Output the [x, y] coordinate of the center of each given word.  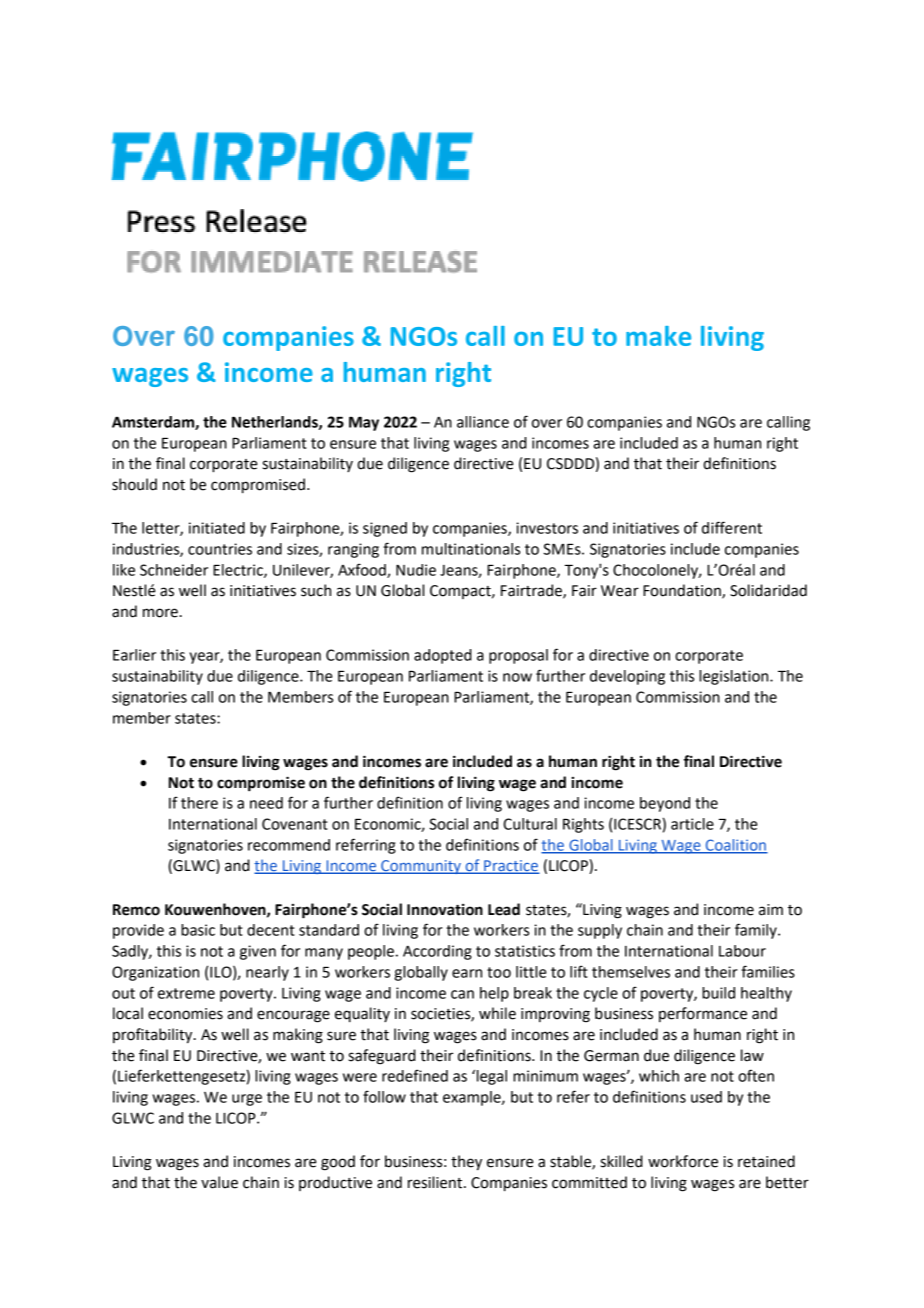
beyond [665, 804]
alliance [483, 422]
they [466, 1163]
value [219, 1182]
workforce [683, 1161]
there [199, 803]
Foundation [683, 591]
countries [220, 549]
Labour [742, 951]
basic [198, 930]
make [658, 336]
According [437, 952]
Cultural [530, 824]
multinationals [471, 549]
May [364, 423]
